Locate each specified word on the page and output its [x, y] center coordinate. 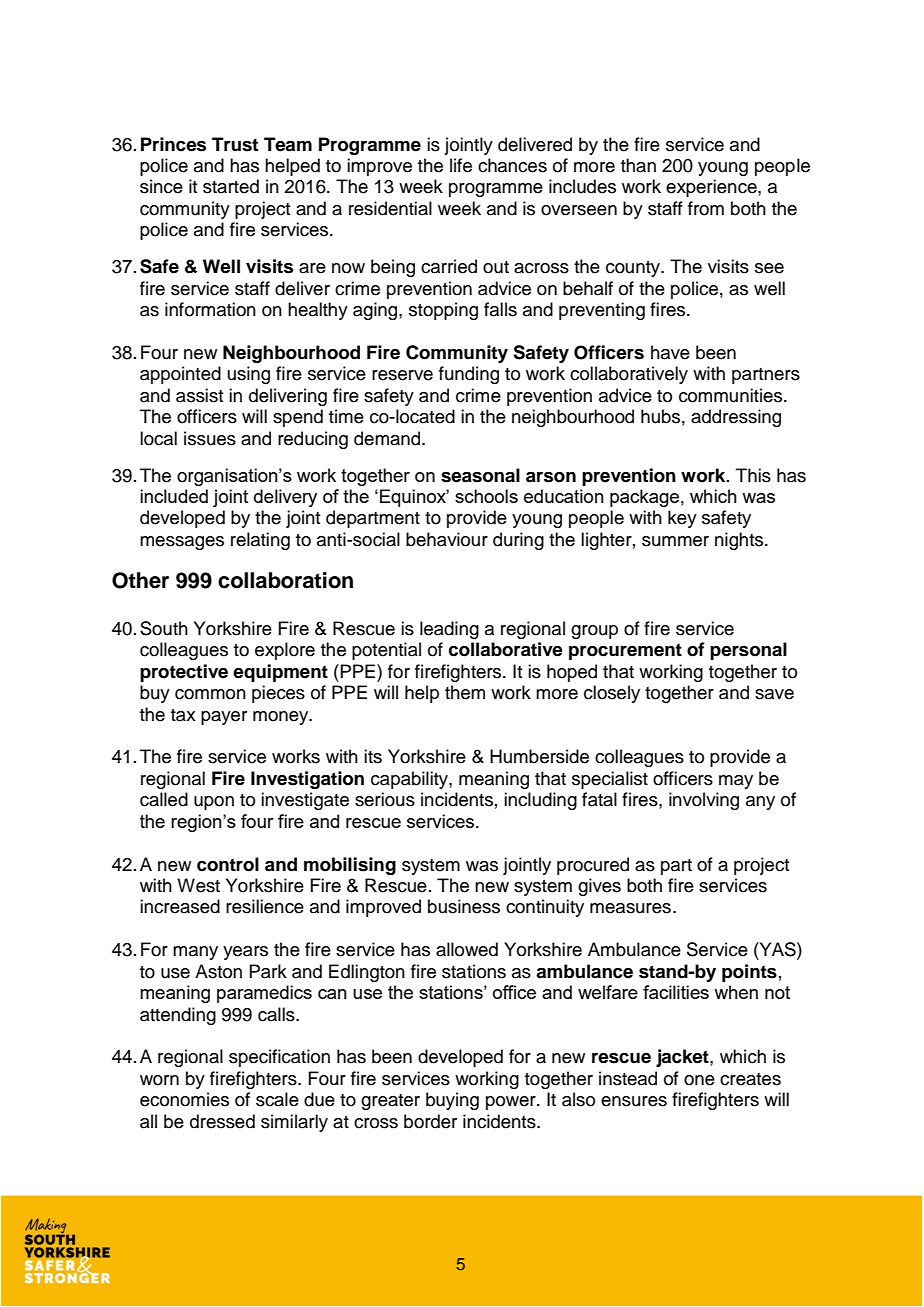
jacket [683, 1058]
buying [452, 1101]
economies [184, 1099]
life [461, 165]
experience [712, 188]
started [231, 186]
